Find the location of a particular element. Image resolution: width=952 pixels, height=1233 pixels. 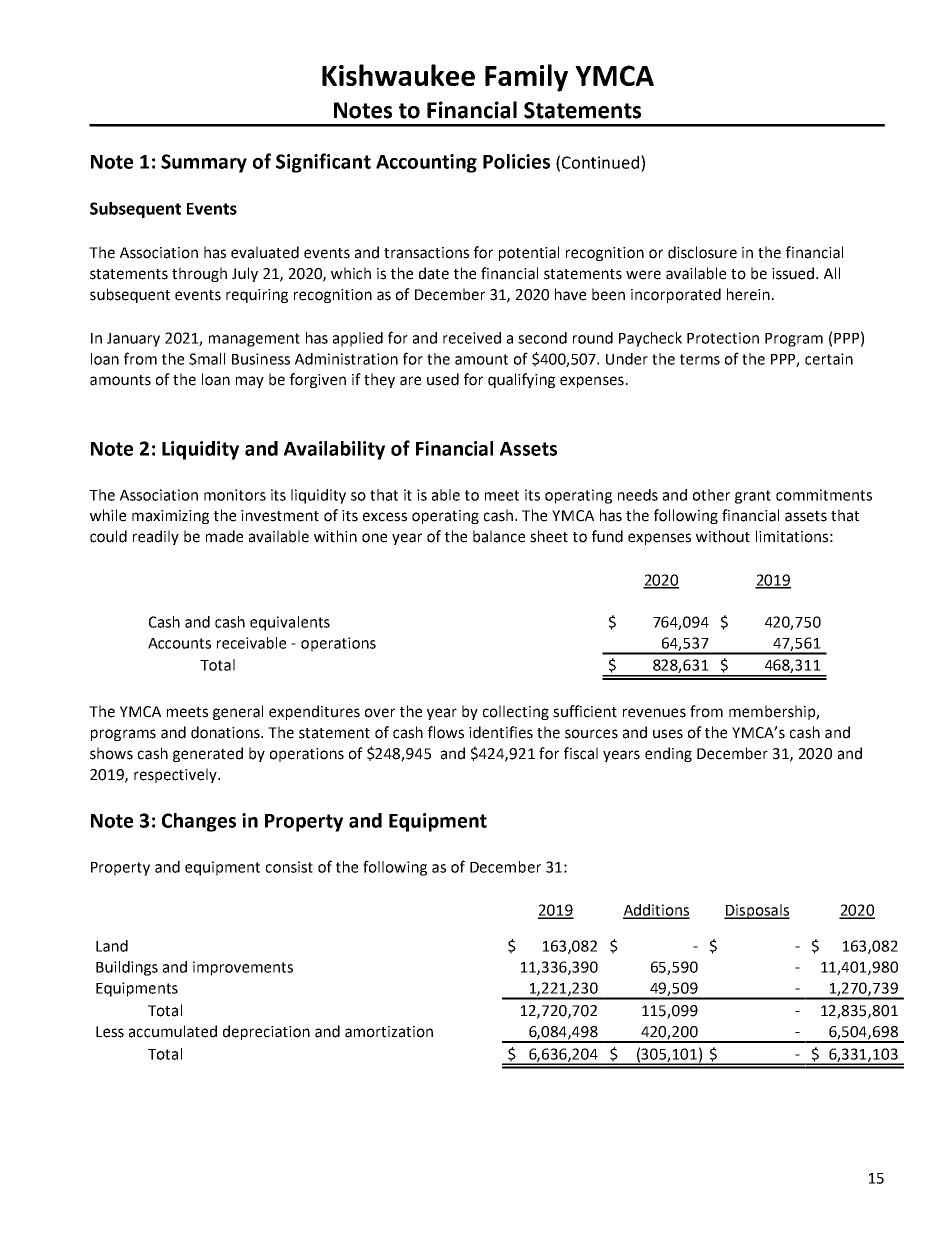

Summary is located at coordinates (204, 163).
